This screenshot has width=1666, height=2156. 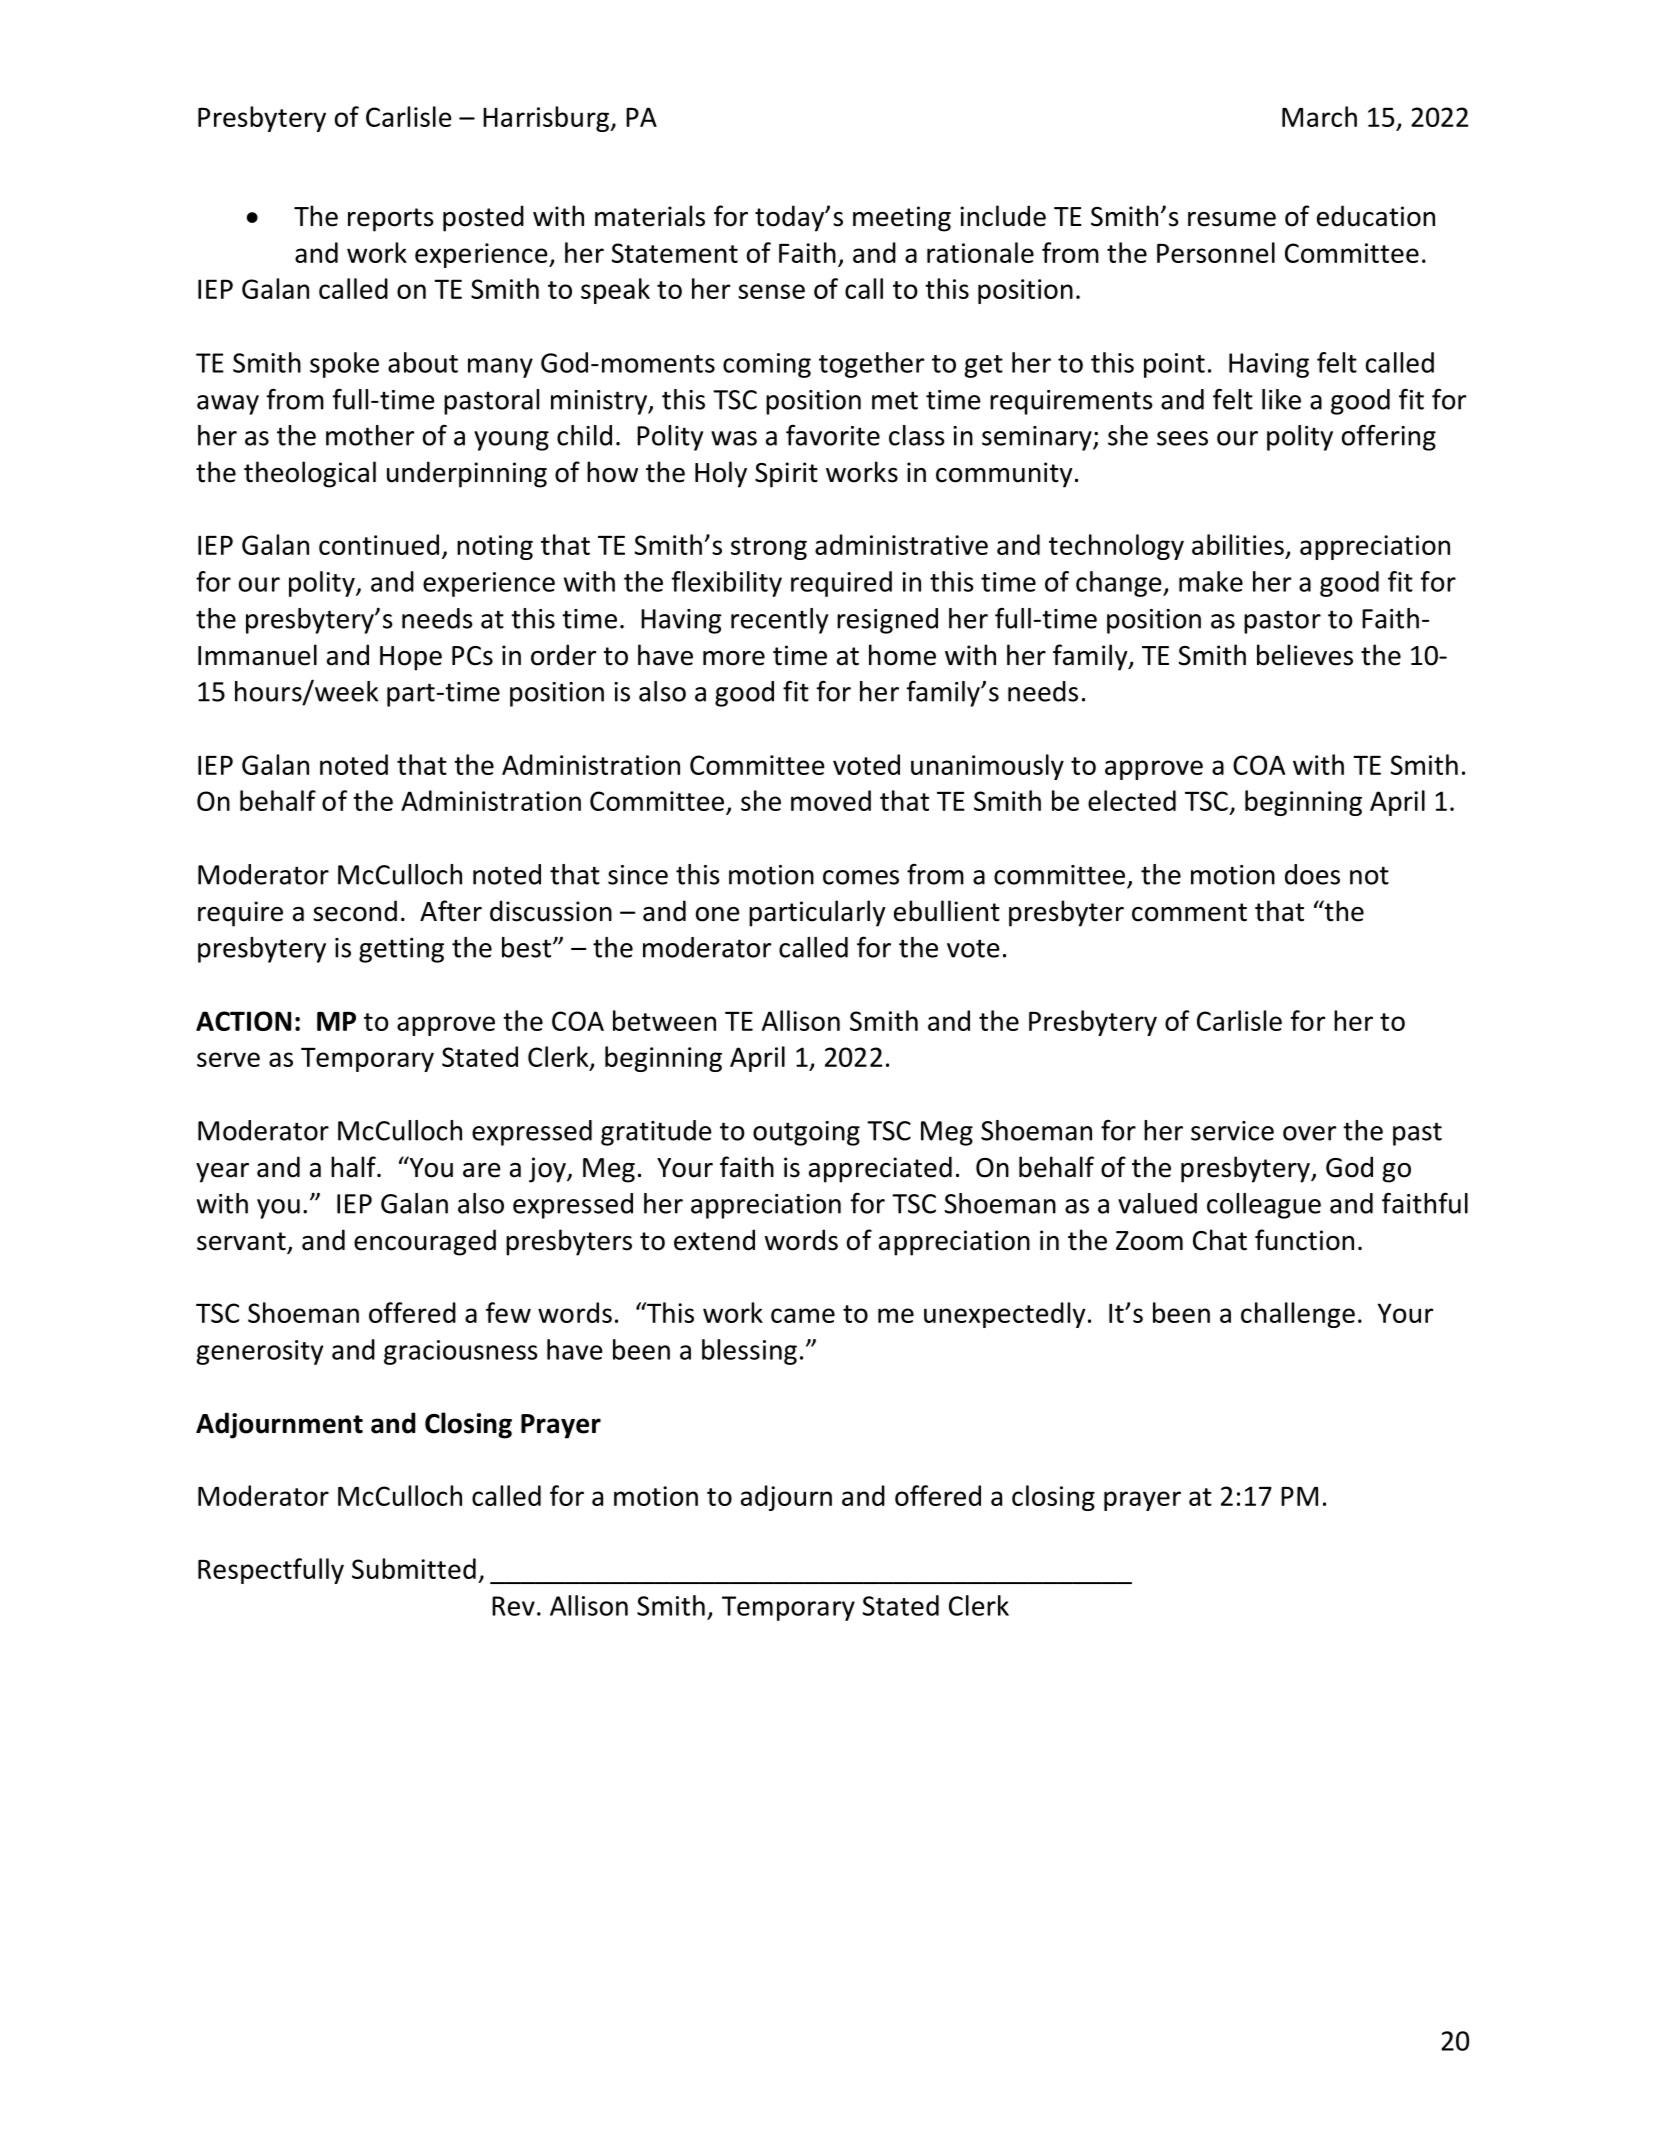 I want to click on reports, so click(x=391, y=220).
